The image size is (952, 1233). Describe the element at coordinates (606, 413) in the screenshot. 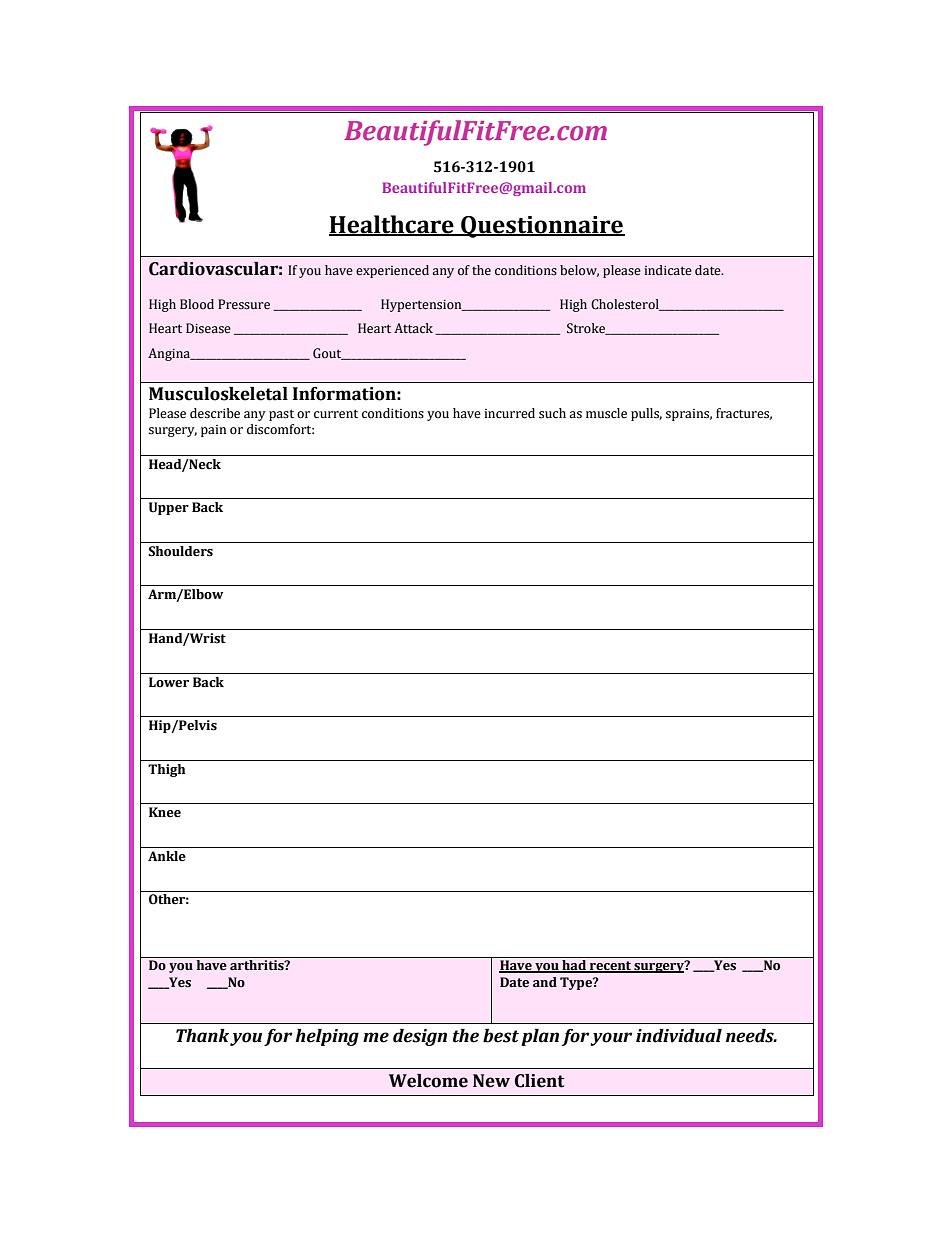

I see `muscle` at that location.
